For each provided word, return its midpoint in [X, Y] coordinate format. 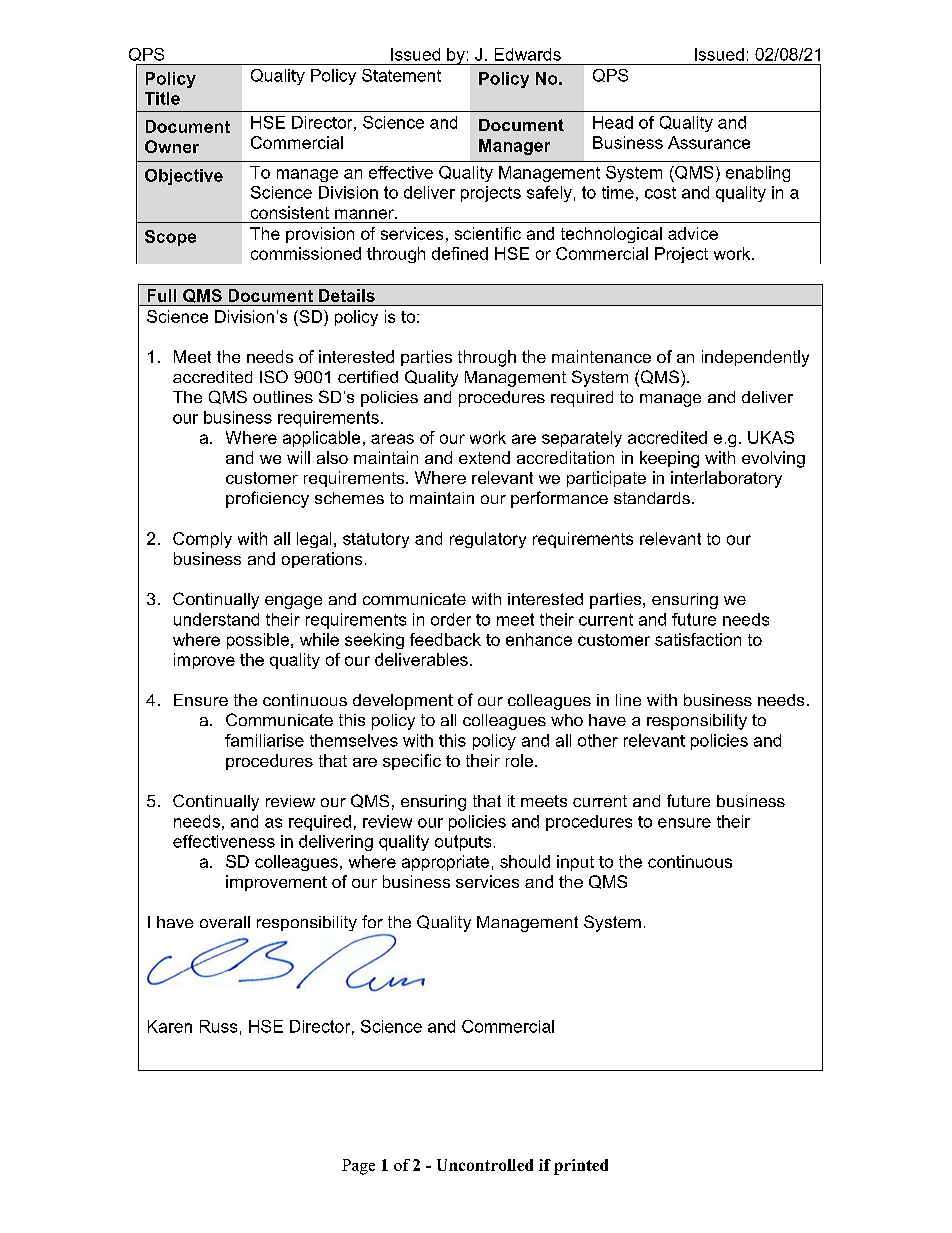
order [451, 619]
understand [216, 619]
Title [162, 98]
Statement [401, 75]
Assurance [709, 142]
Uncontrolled [485, 1165]
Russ [218, 1026]
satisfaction [698, 639]
